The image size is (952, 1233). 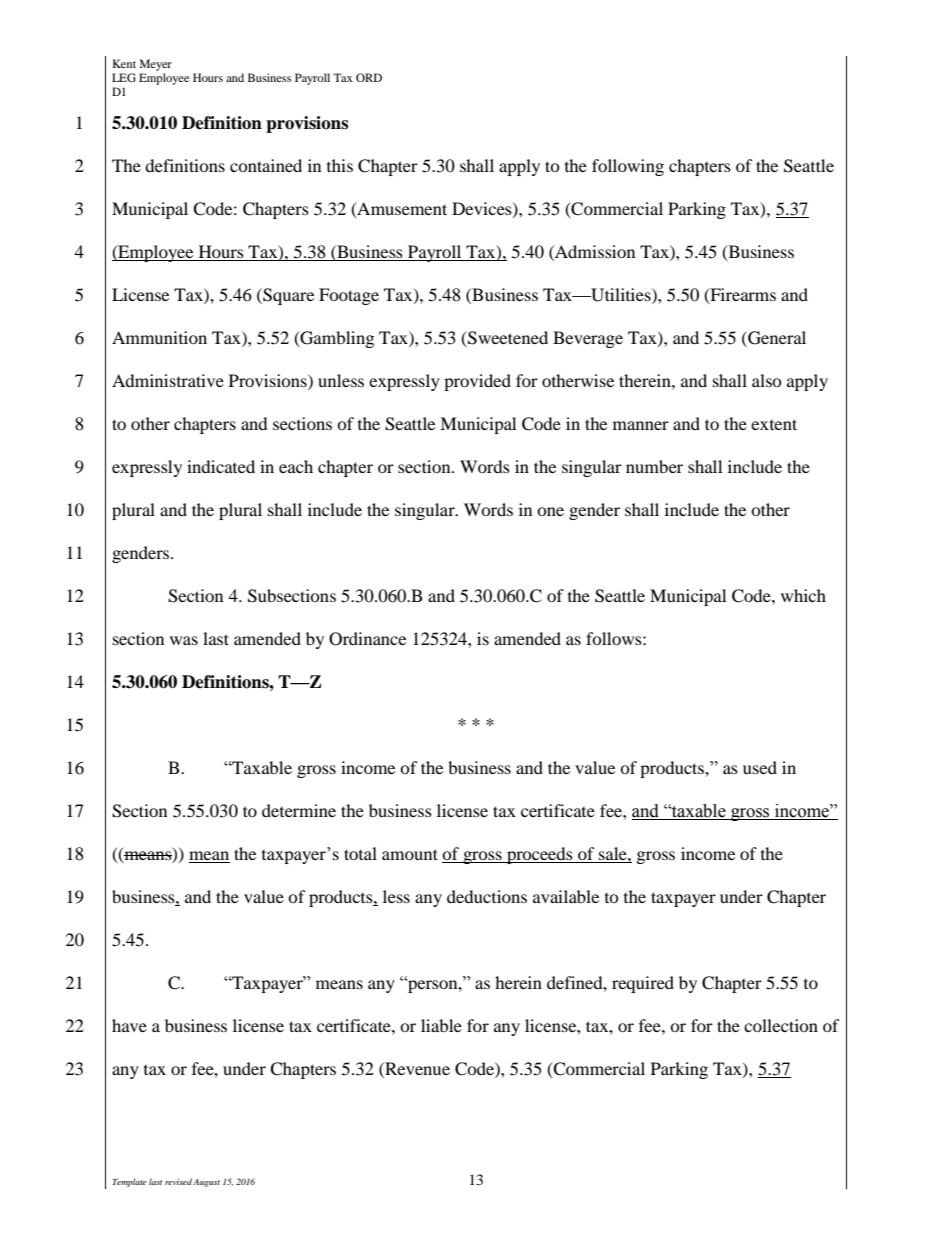 What do you see at coordinates (184, 640) in the screenshot?
I see `was` at bounding box center [184, 640].
